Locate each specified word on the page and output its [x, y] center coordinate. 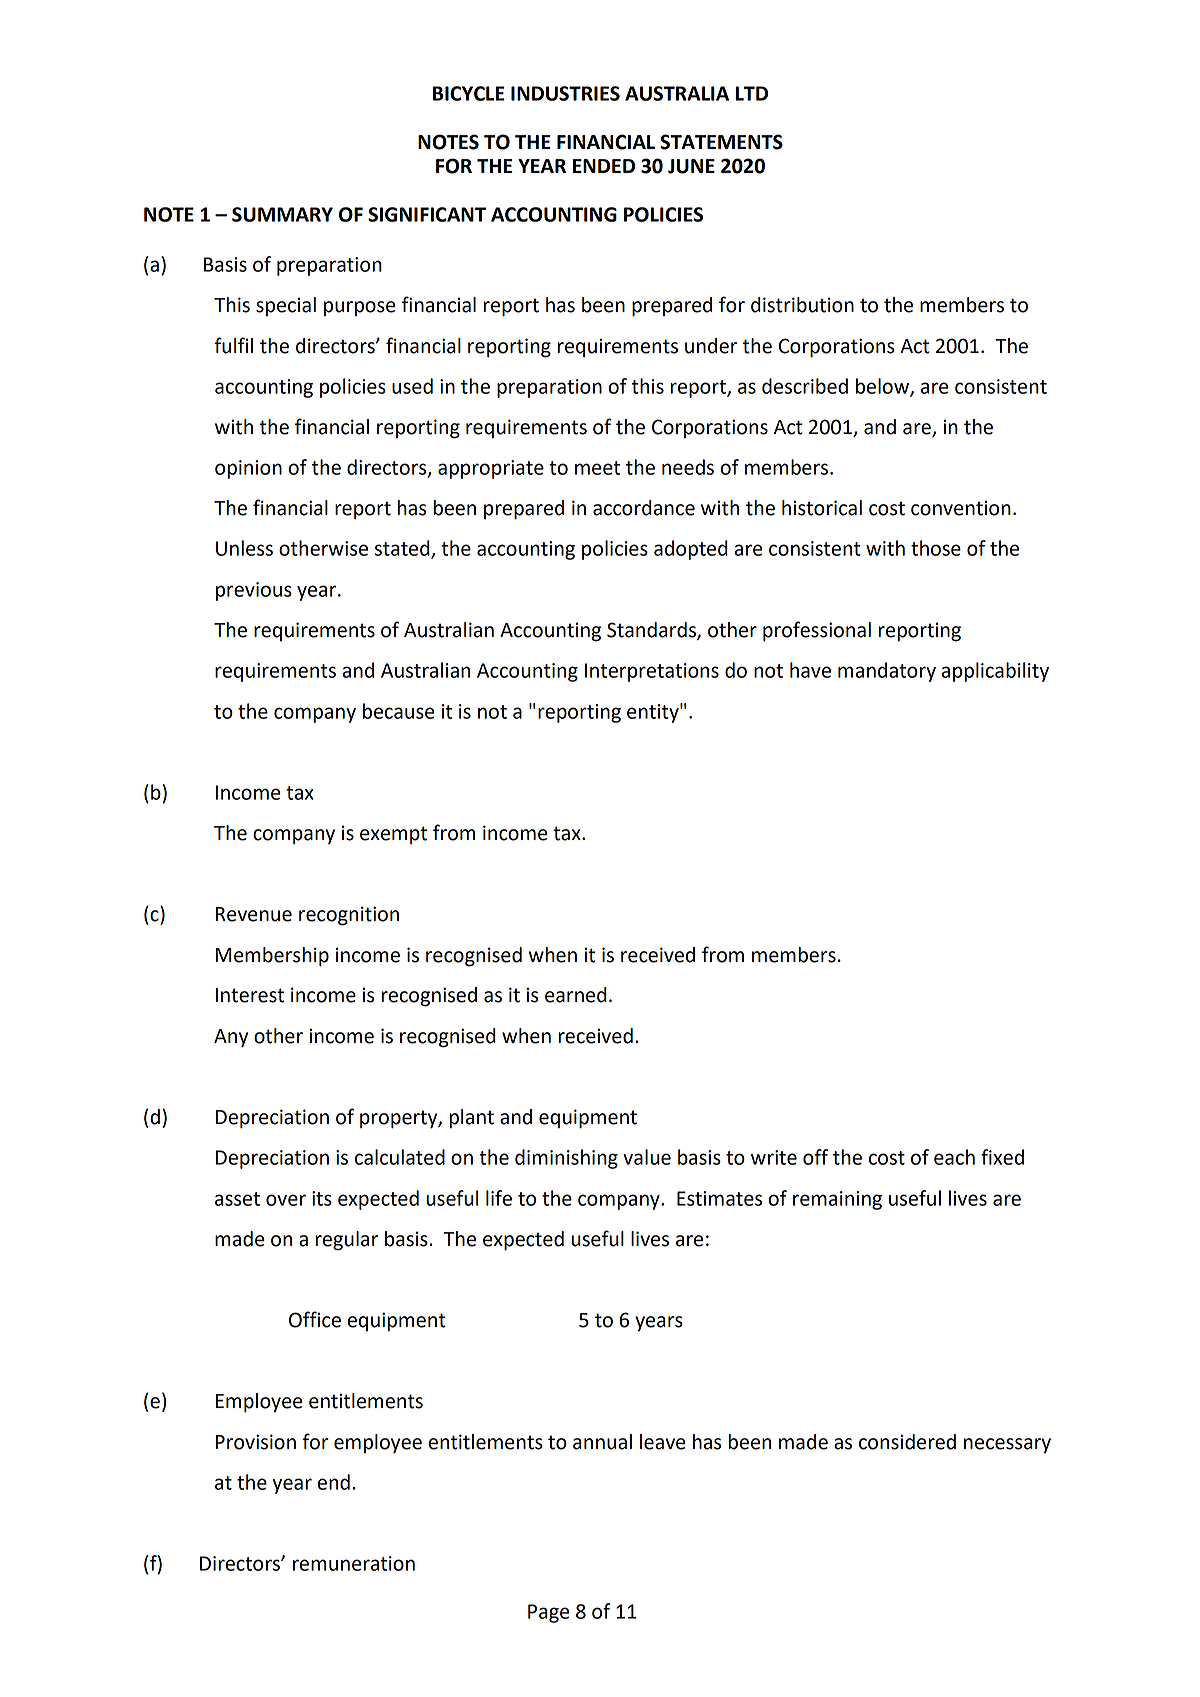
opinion [248, 469]
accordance [644, 508]
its [322, 1198]
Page [549, 1613]
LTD [751, 93]
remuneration [354, 1563]
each [954, 1157]
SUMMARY [282, 214]
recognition [349, 916]
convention [961, 508]
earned [576, 995]
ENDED [604, 166]
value [647, 1157]
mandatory [887, 672]
